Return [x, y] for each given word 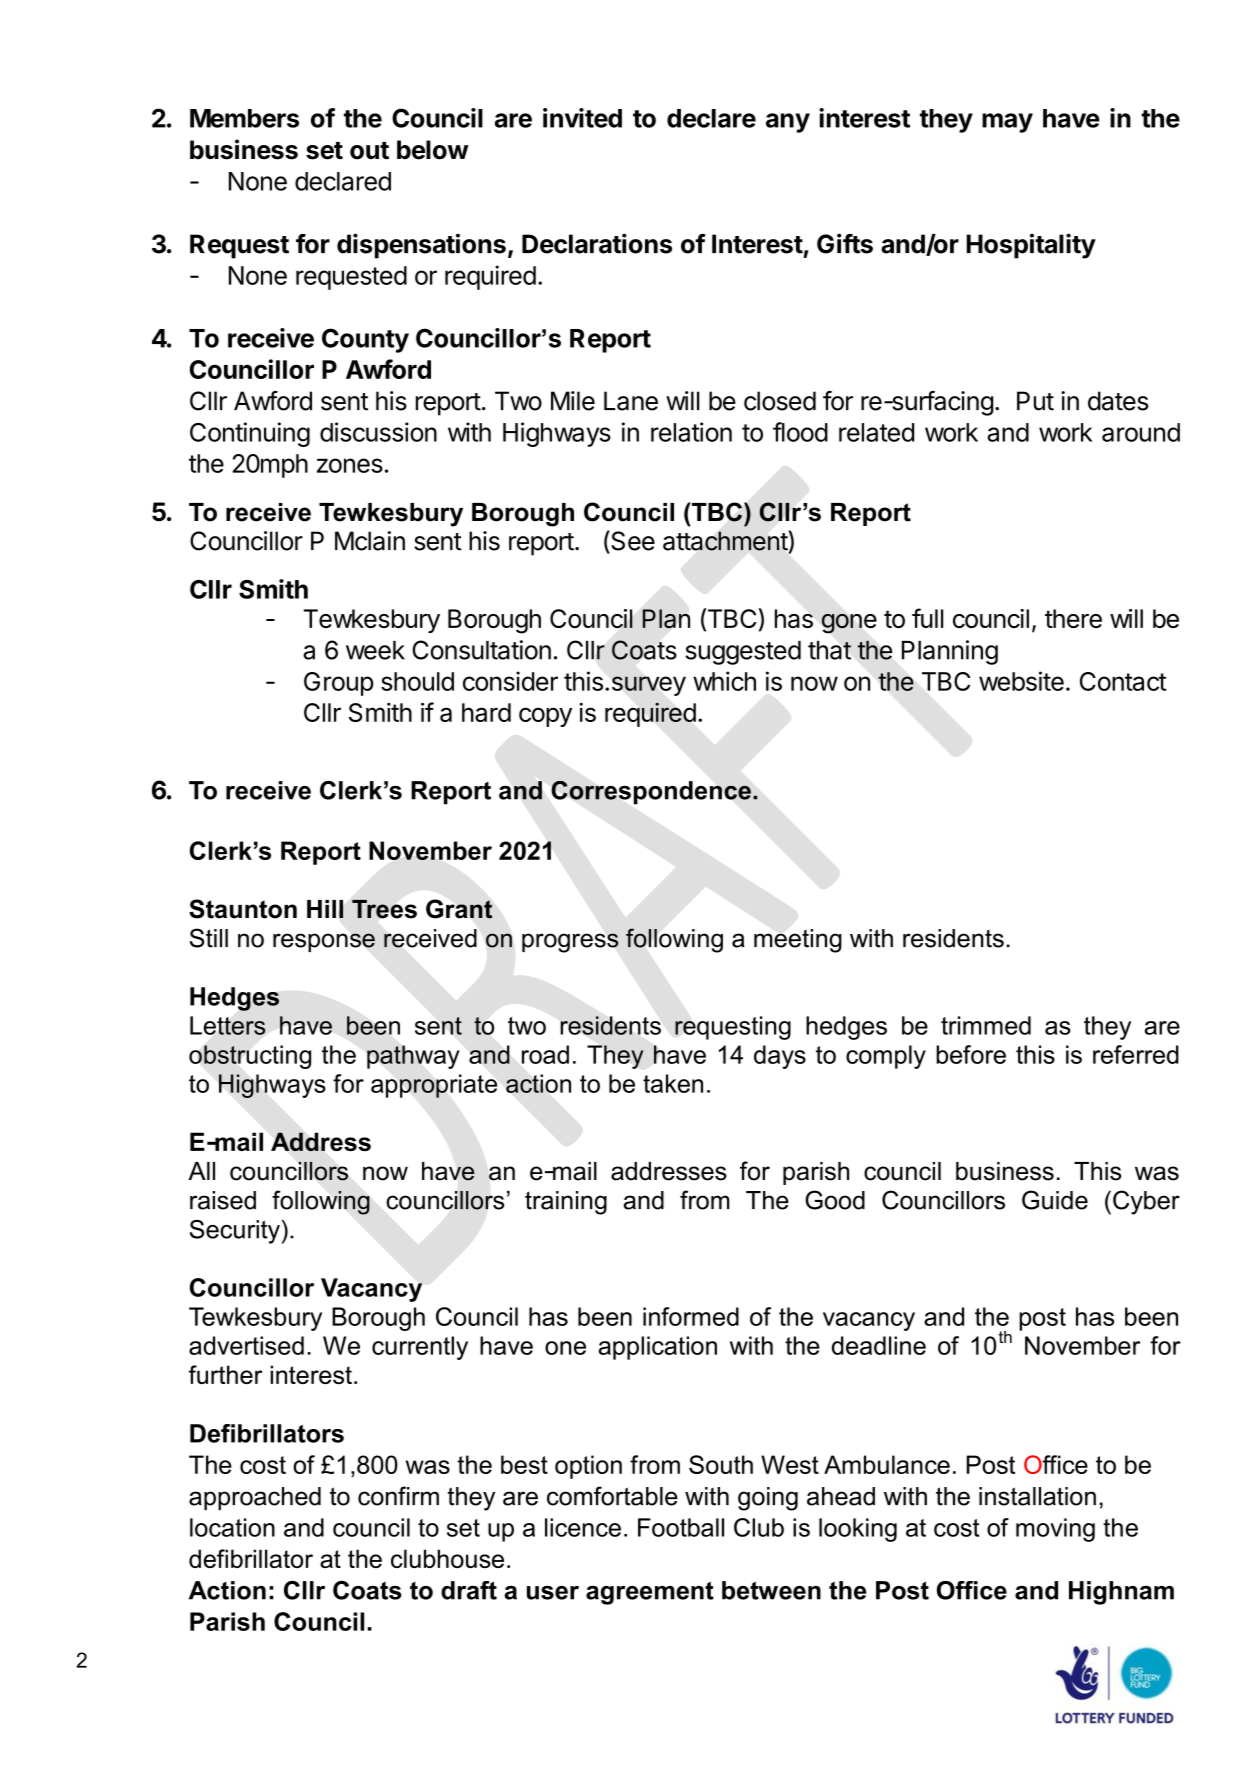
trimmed [986, 1025]
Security [235, 1232]
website [1021, 681]
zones [350, 465]
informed [691, 1316]
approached [255, 1498]
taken [673, 1083]
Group [339, 684]
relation [691, 432]
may [1007, 123]
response [324, 942]
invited [582, 118]
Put [1035, 401]
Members [244, 118]
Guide [1055, 1200]
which [724, 681]
